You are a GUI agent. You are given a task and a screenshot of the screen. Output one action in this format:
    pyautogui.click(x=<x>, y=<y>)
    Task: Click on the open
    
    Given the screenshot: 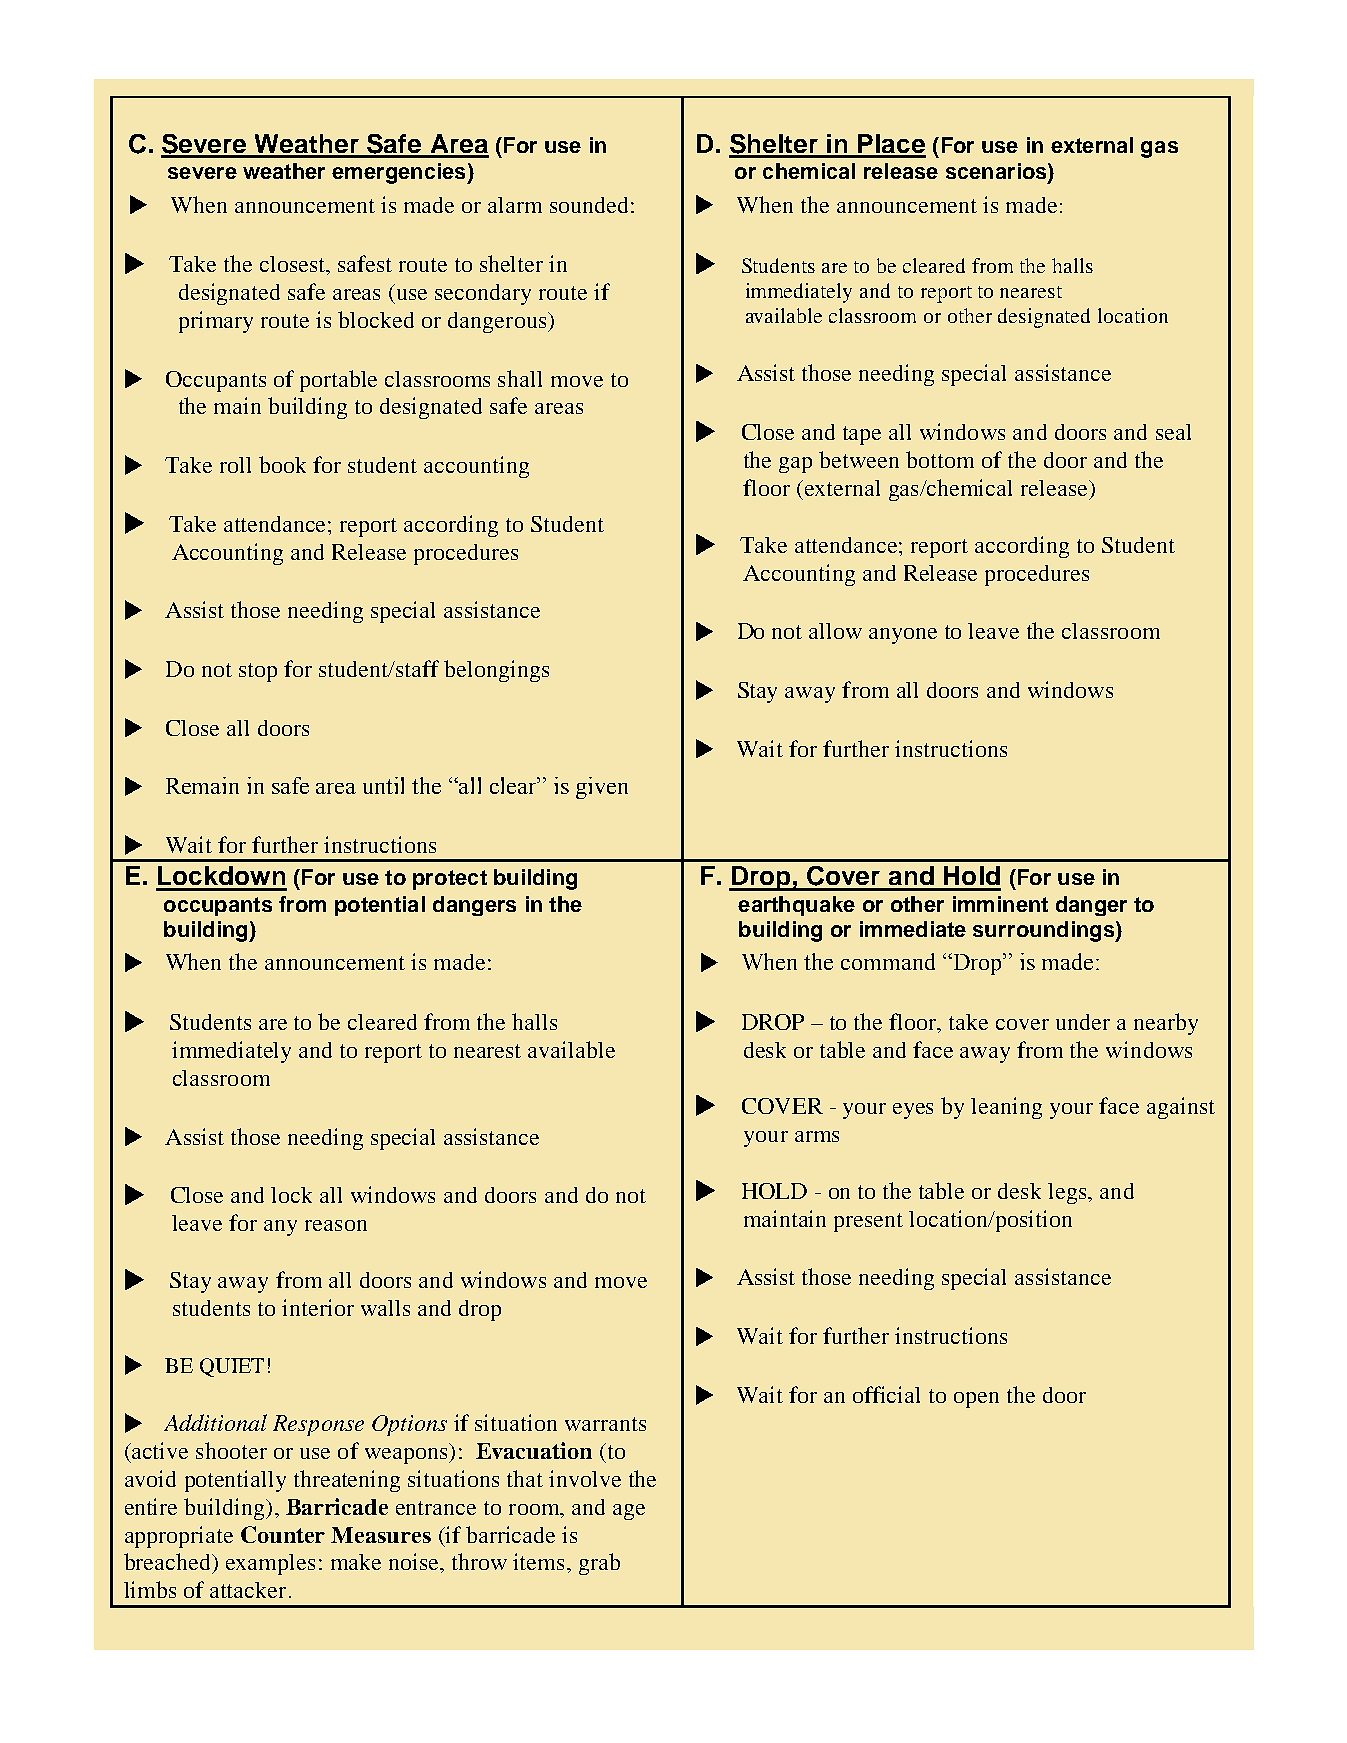 What is the action you would take?
    pyautogui.click(x=976, y=1400)
